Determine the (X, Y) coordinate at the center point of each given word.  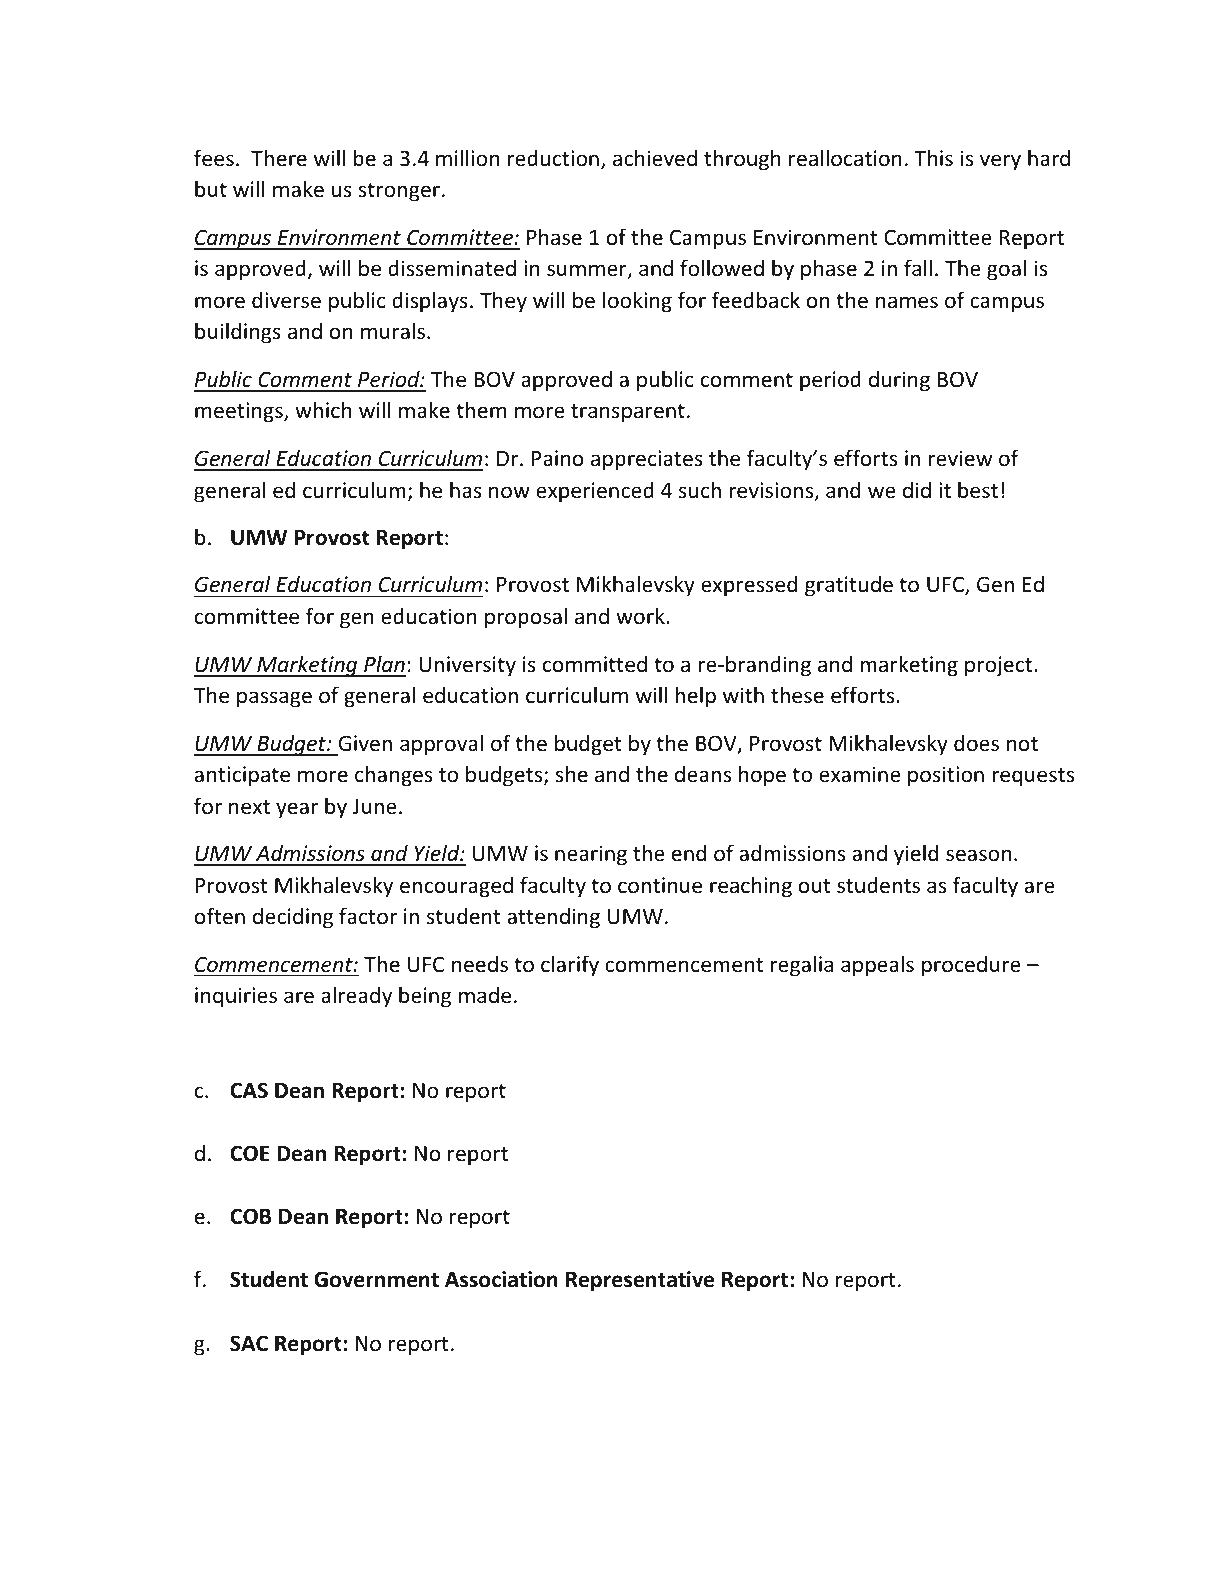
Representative (640, 1281)
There (279, 157)
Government (376, 1279)
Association (501, 1279)
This (933, 158)
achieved (655, 158)
